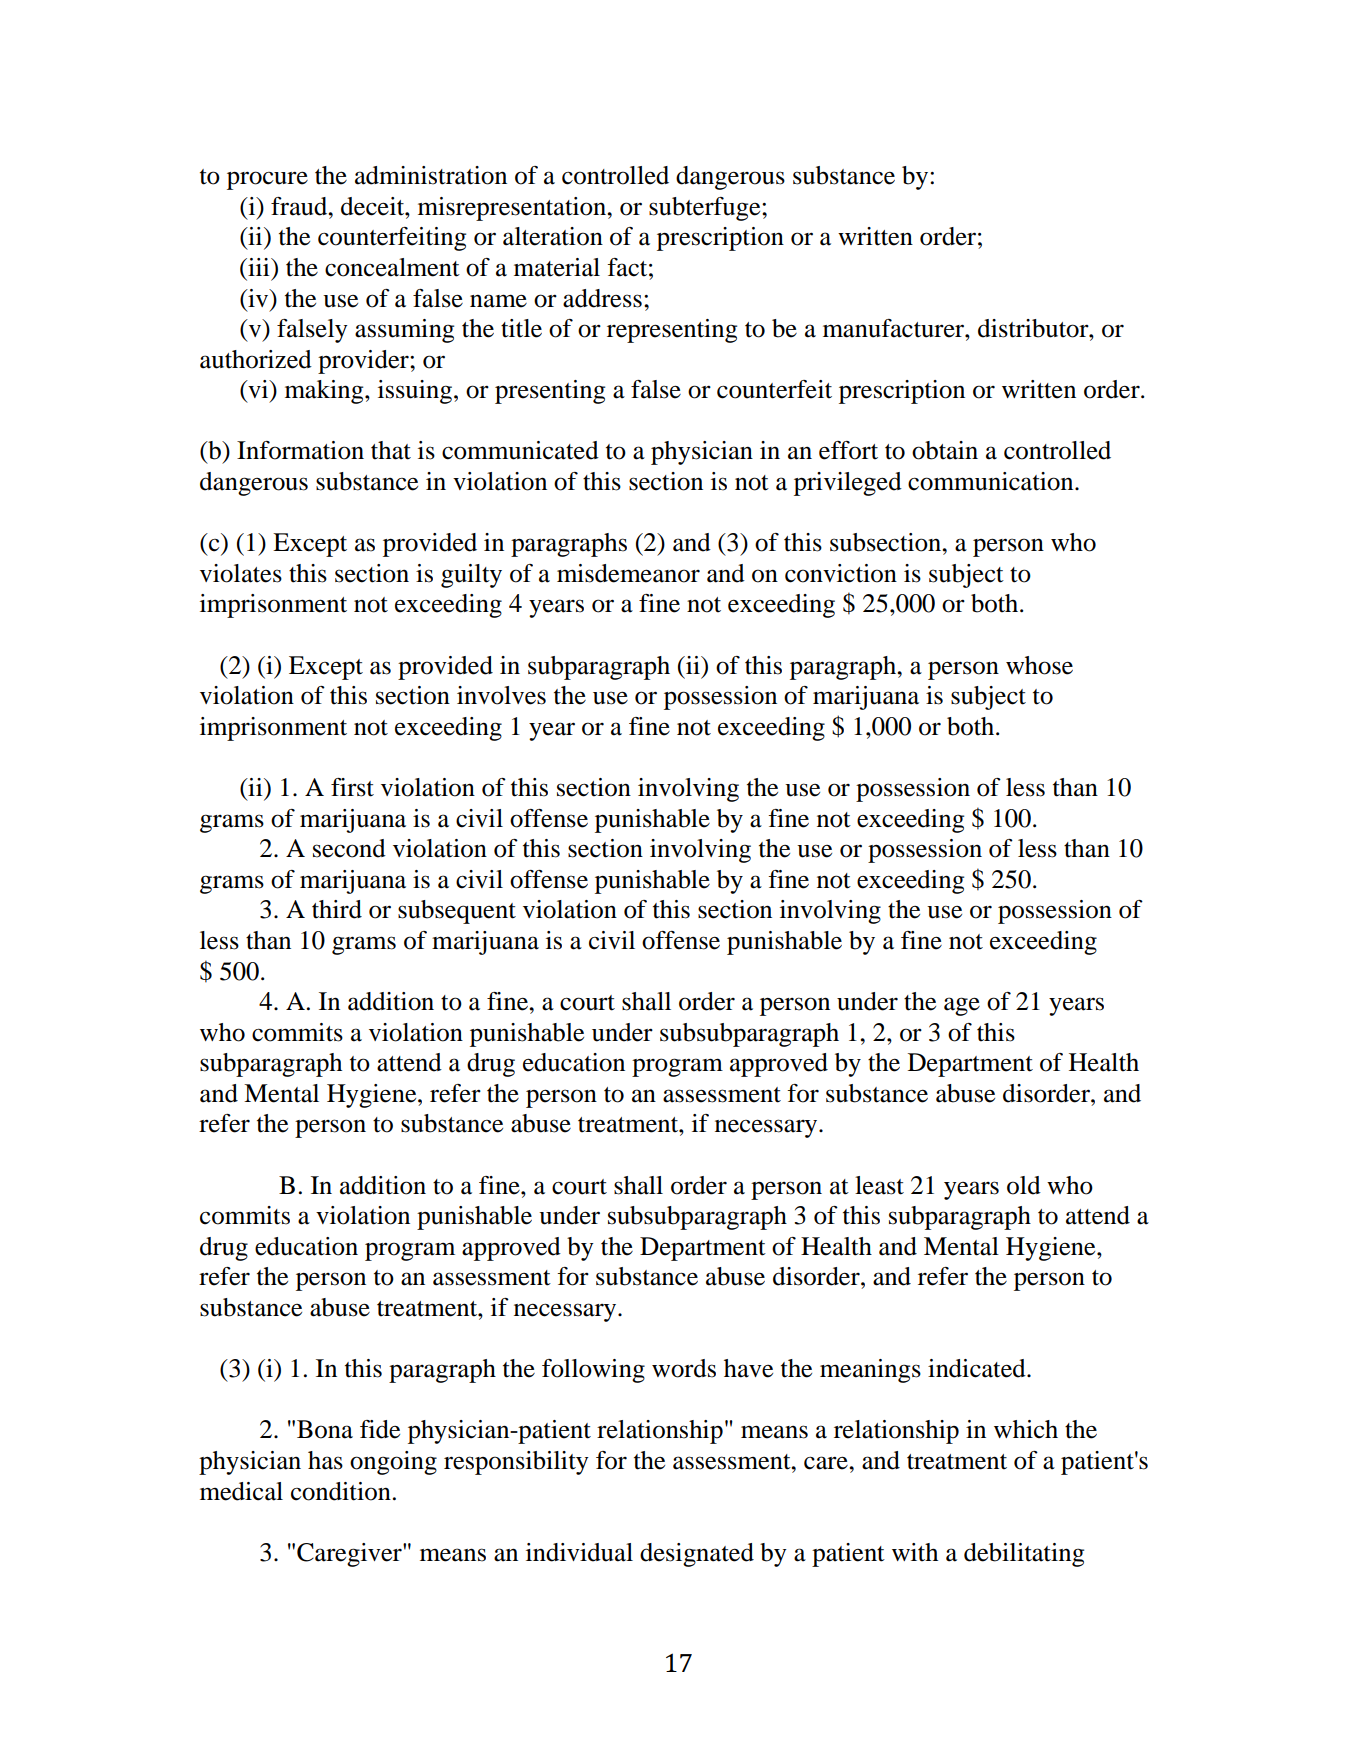 The width and height of the screenshot is (1357, 1756). I want to click on violates, so click(241, 573).
